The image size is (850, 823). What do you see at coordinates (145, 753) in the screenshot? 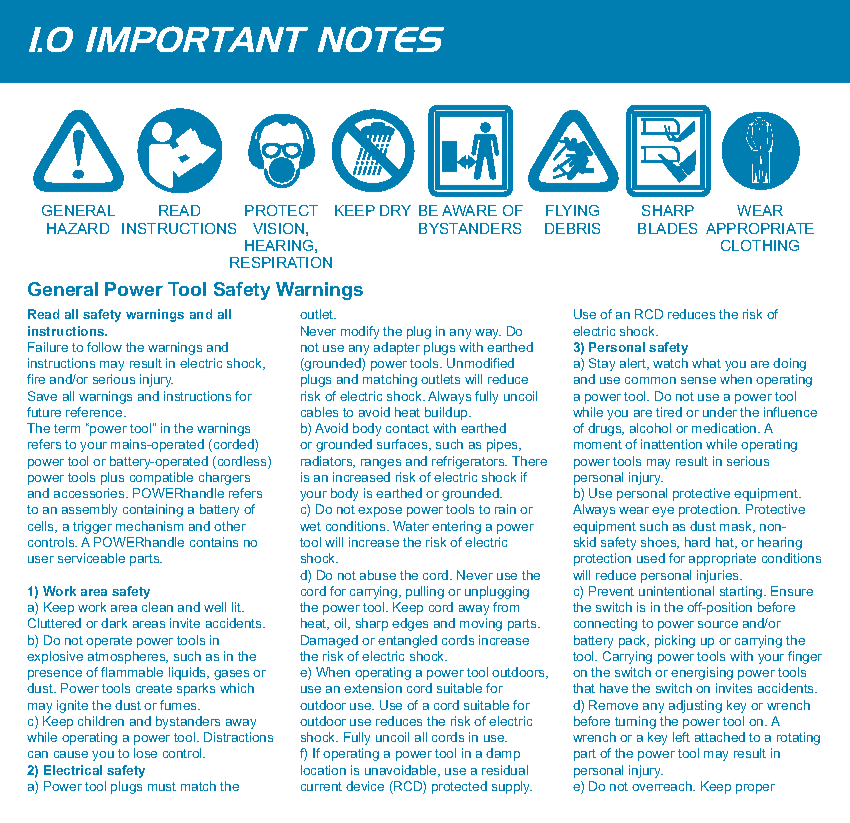
I see `lose` at bounding box center [145, 753].
